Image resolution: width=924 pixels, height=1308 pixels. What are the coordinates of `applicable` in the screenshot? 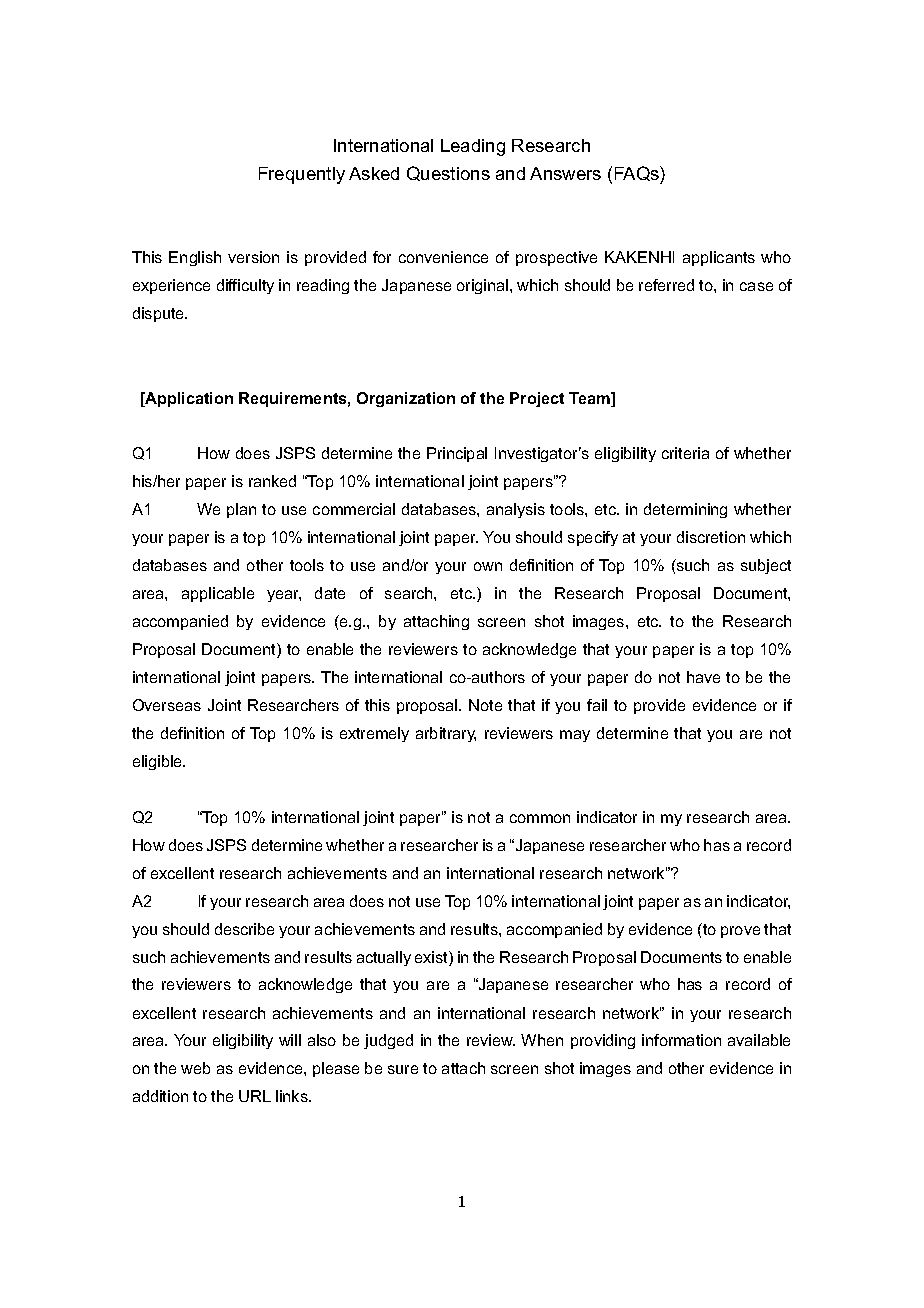 It's located at (218, 594).
